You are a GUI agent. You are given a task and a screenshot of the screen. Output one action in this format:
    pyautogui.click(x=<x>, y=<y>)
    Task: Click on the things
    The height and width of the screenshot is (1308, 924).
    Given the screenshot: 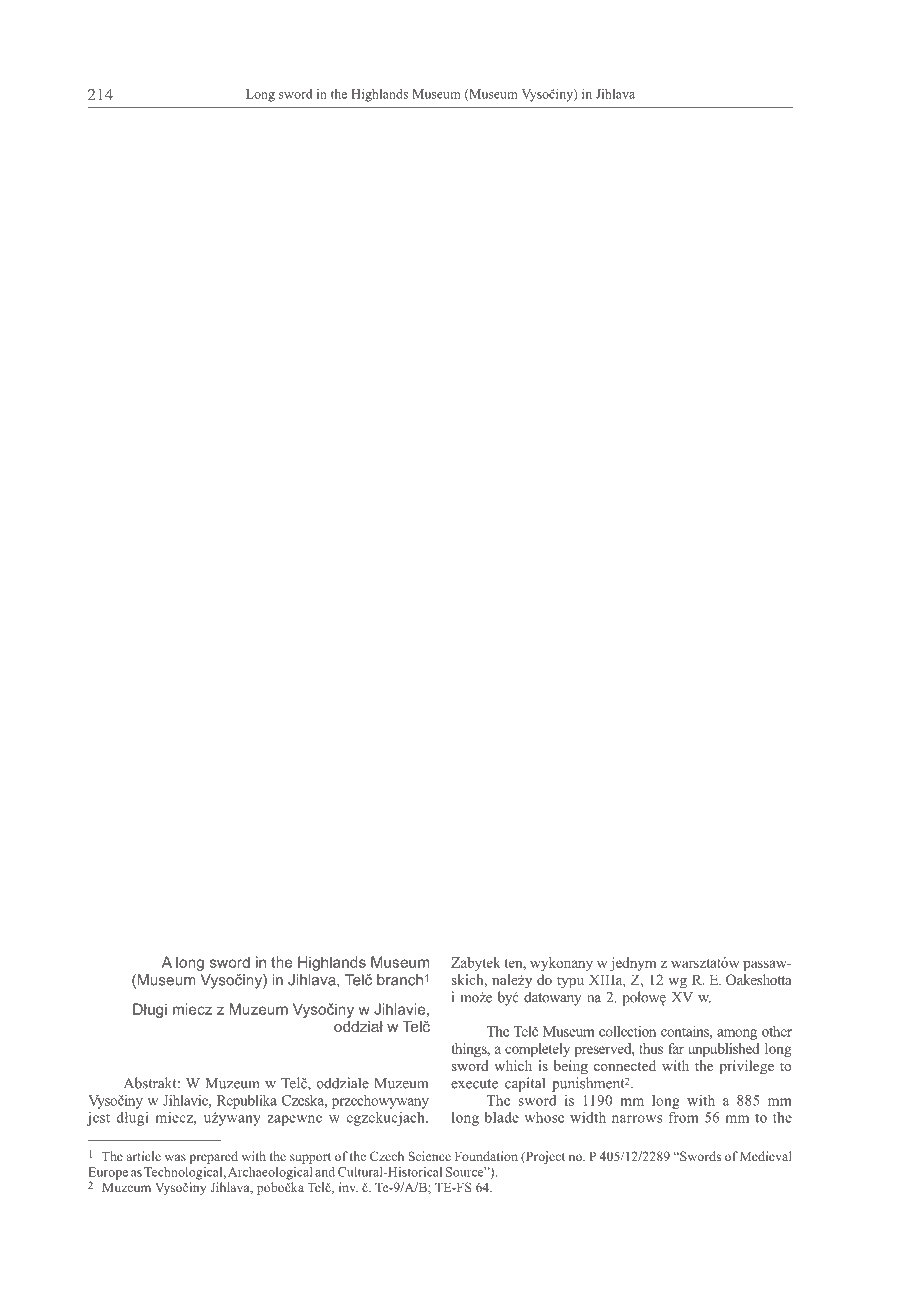 What is the action you would take?
    pyautogui.click(x=470, y=1050)
